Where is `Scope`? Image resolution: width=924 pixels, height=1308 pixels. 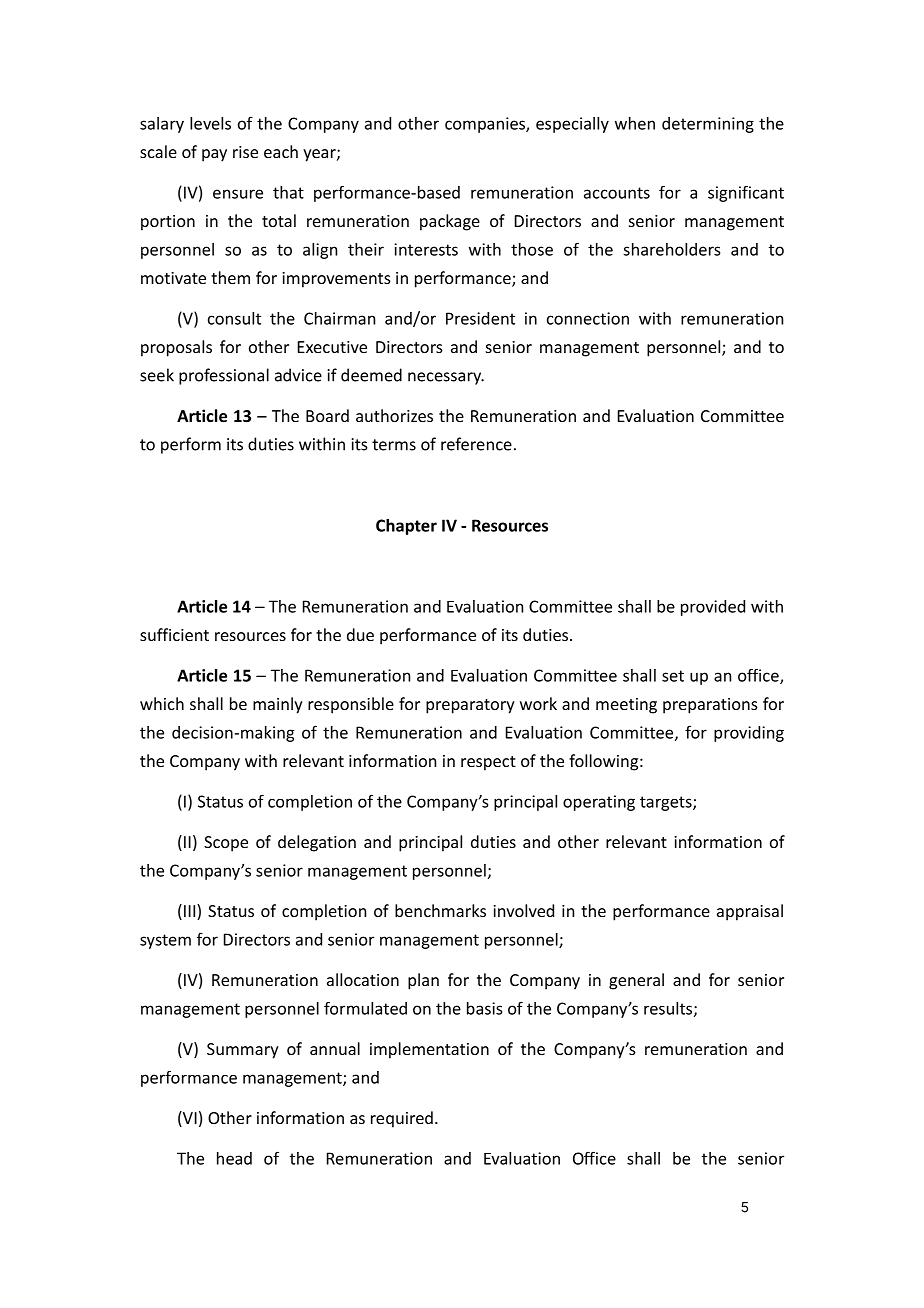
Scope is located at coordinates (226, 844).
